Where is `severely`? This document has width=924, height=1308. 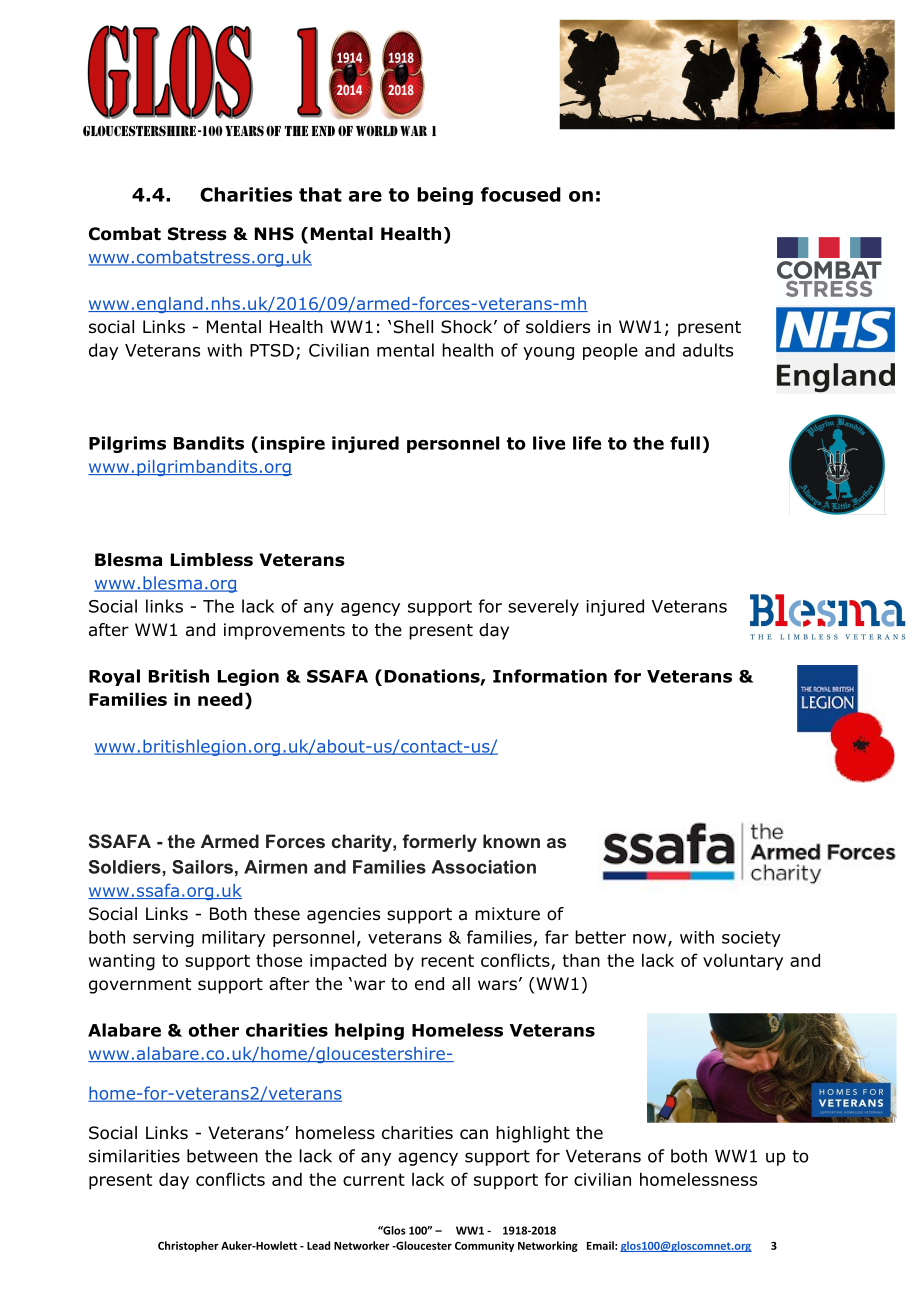 severely is located at coordinates (543, 607).
